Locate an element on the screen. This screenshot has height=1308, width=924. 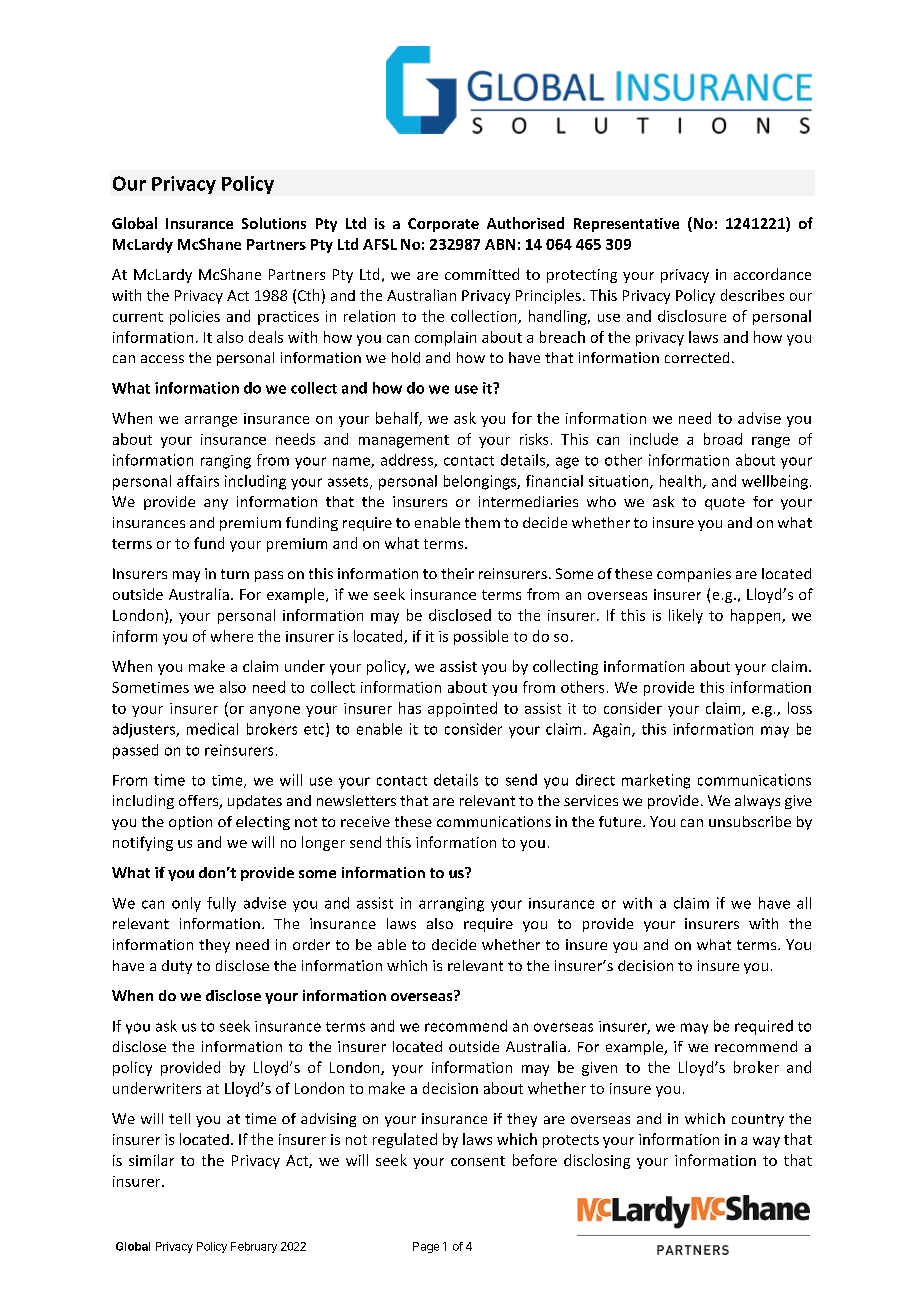
Page is located at coordinates (426, 1247).
